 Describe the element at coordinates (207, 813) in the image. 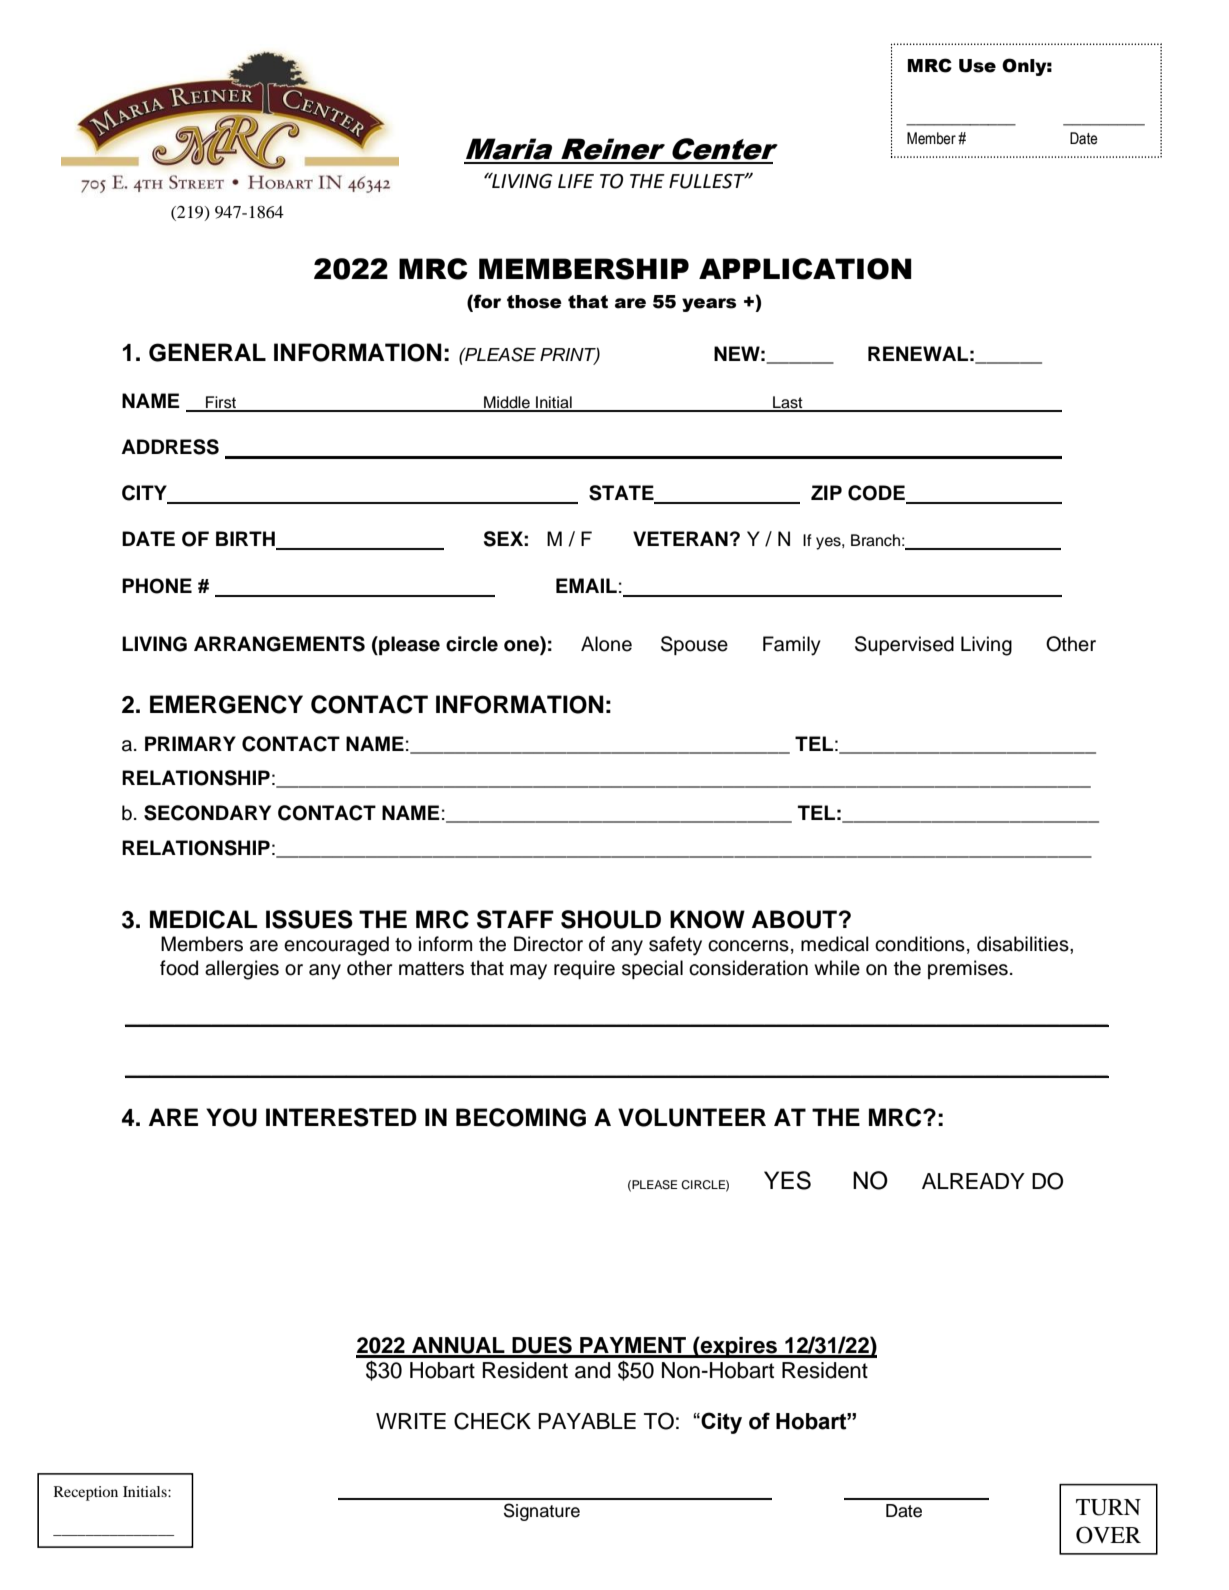

I see `SECONDARY` at that location.
